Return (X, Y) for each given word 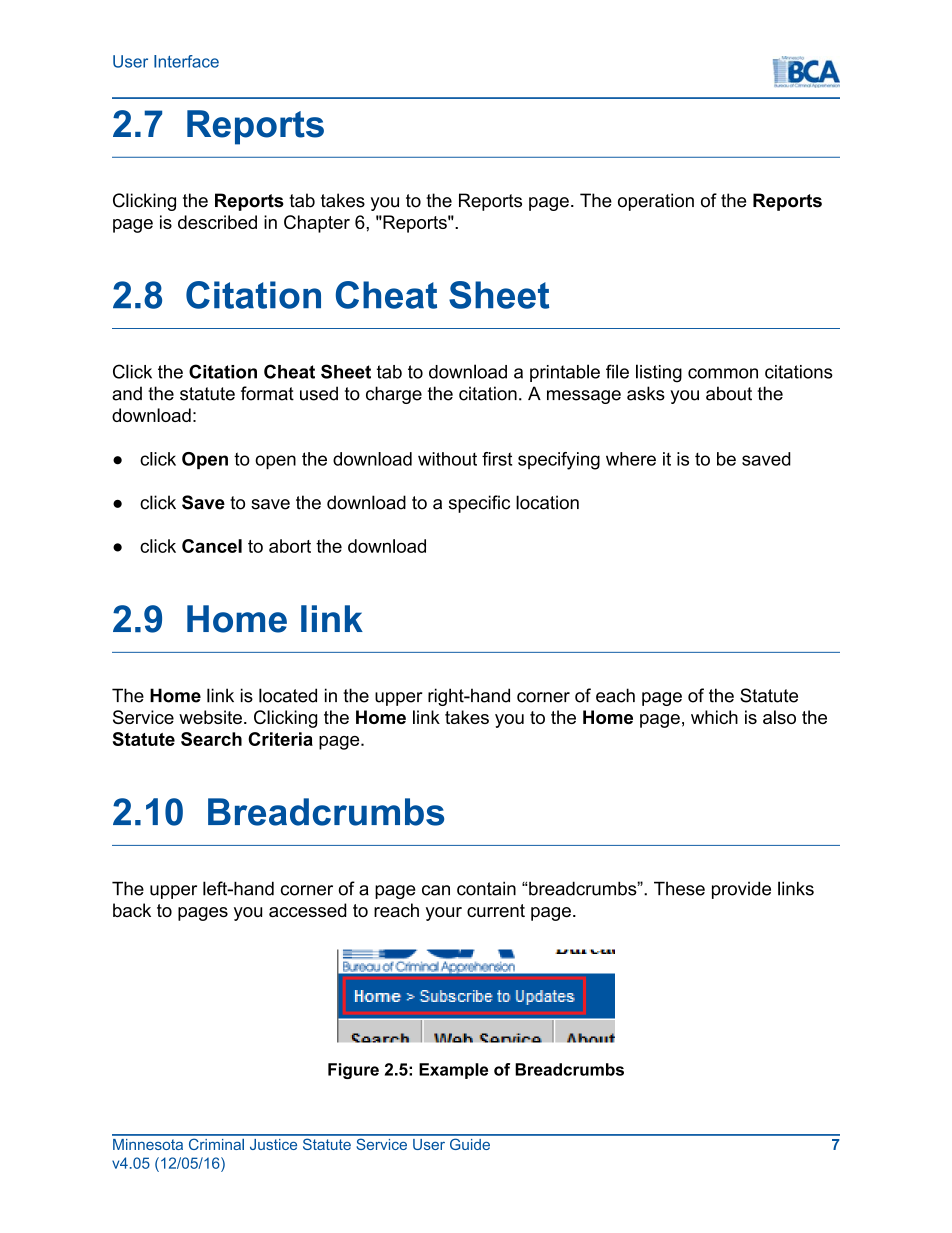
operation (656, 202)
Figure (353, 1071)
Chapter (317, 224)
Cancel (212, 546)
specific (479, 504)
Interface (186, 61)
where (631, 459)
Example (453, 1071)
